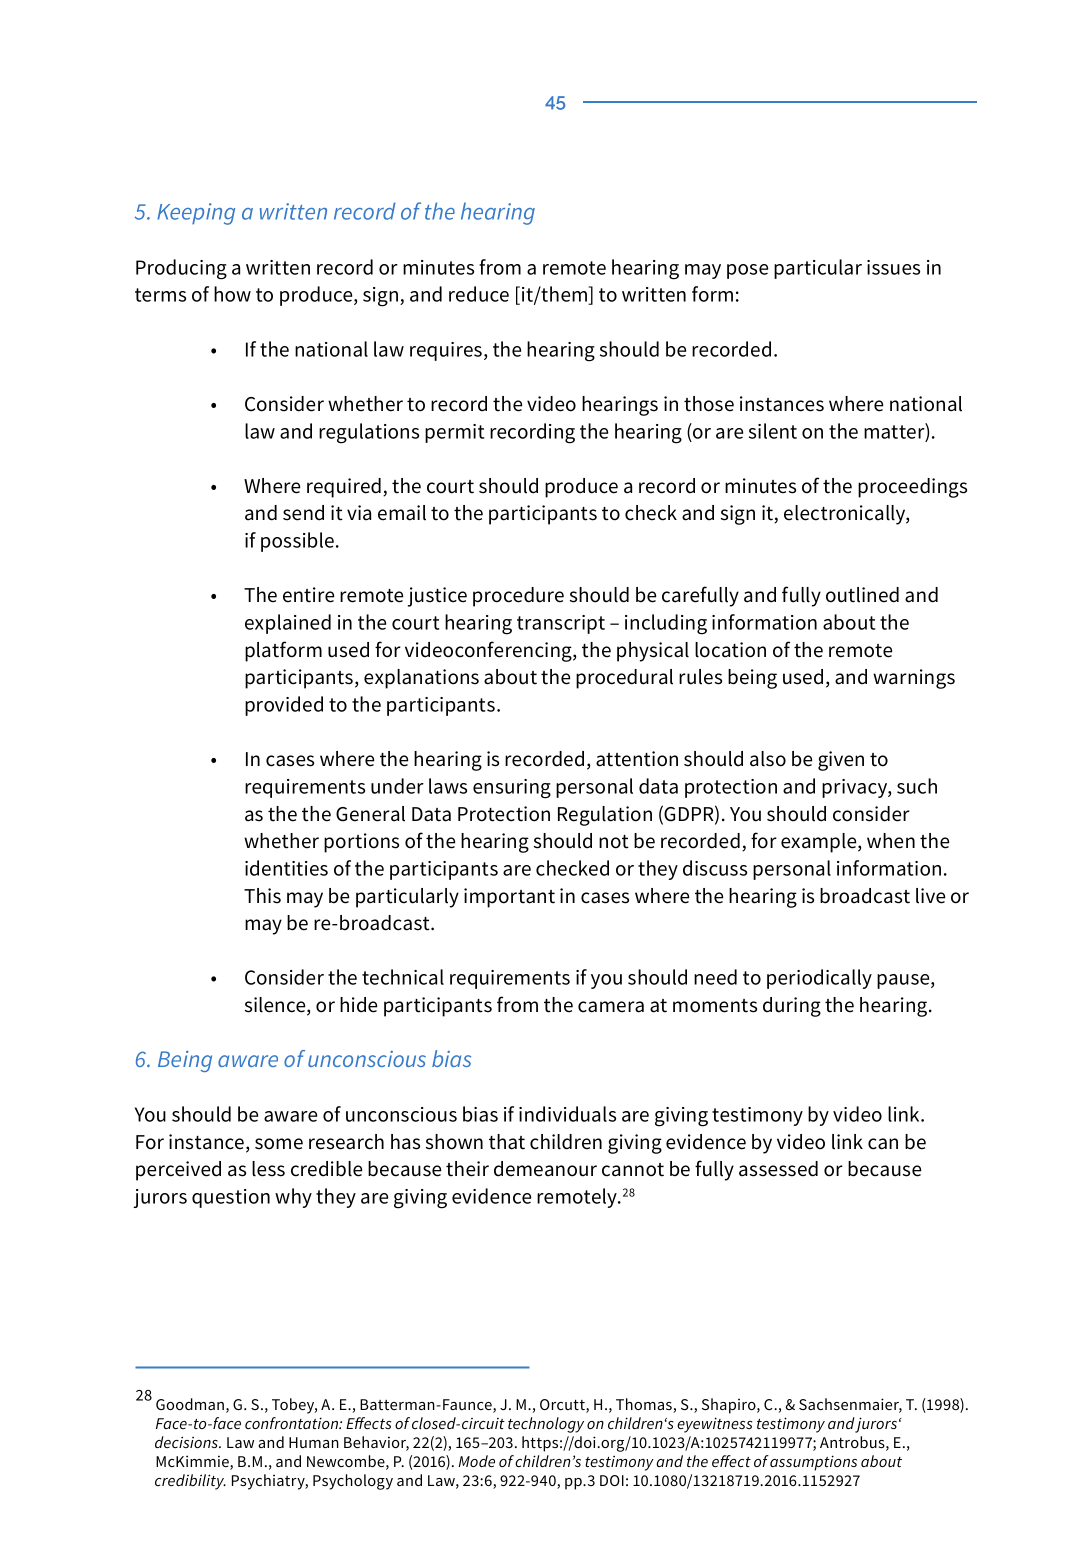  What do you see at coordinates (893, 267) in the screenshot?
I see `issues` at bounding box center [893, 267].
